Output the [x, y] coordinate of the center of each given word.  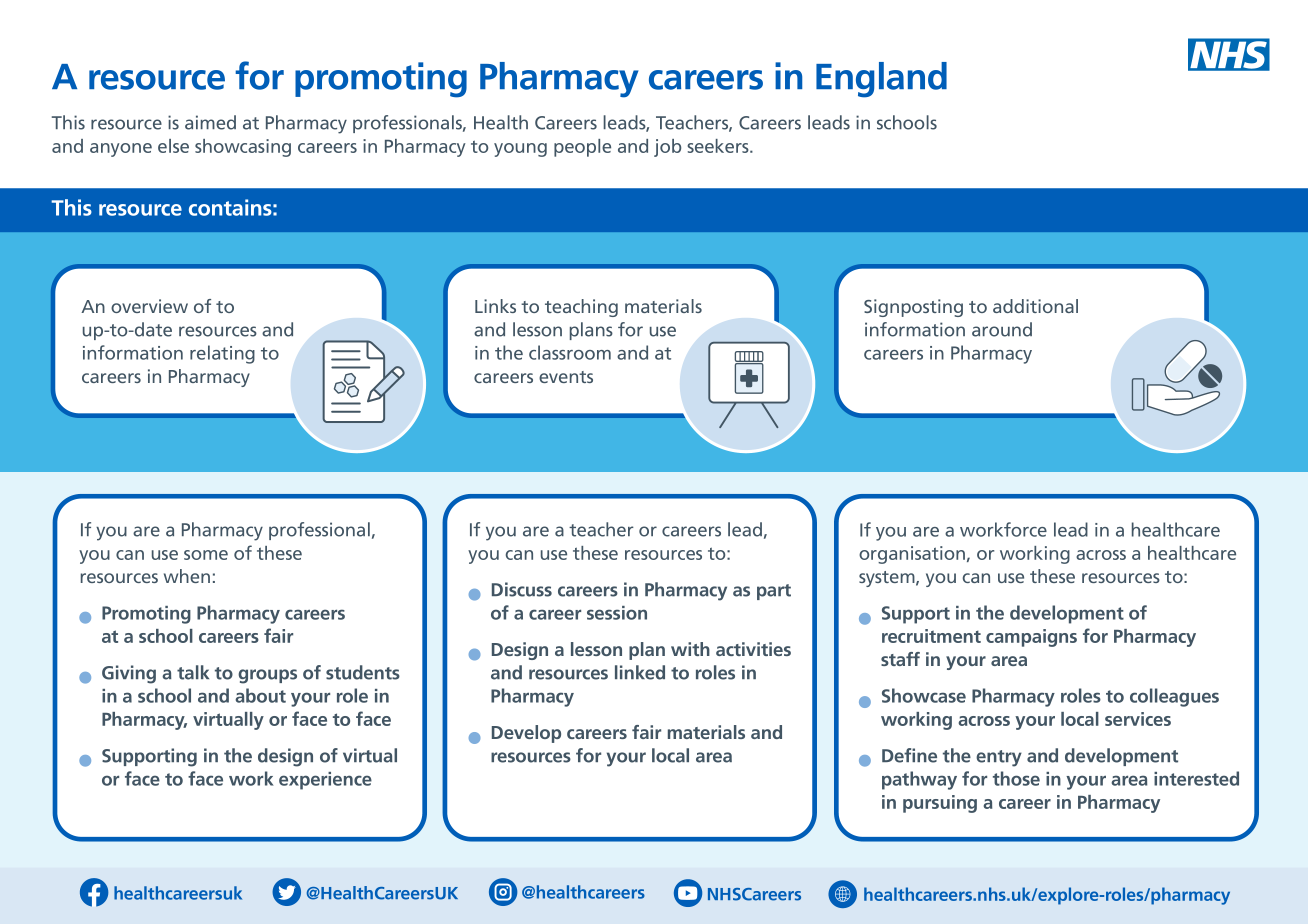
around [1002, 329]
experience [325, 781]
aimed [210, 122]
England [881, 80]
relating [222, 354]
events [566, 377]
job [667, 148]
